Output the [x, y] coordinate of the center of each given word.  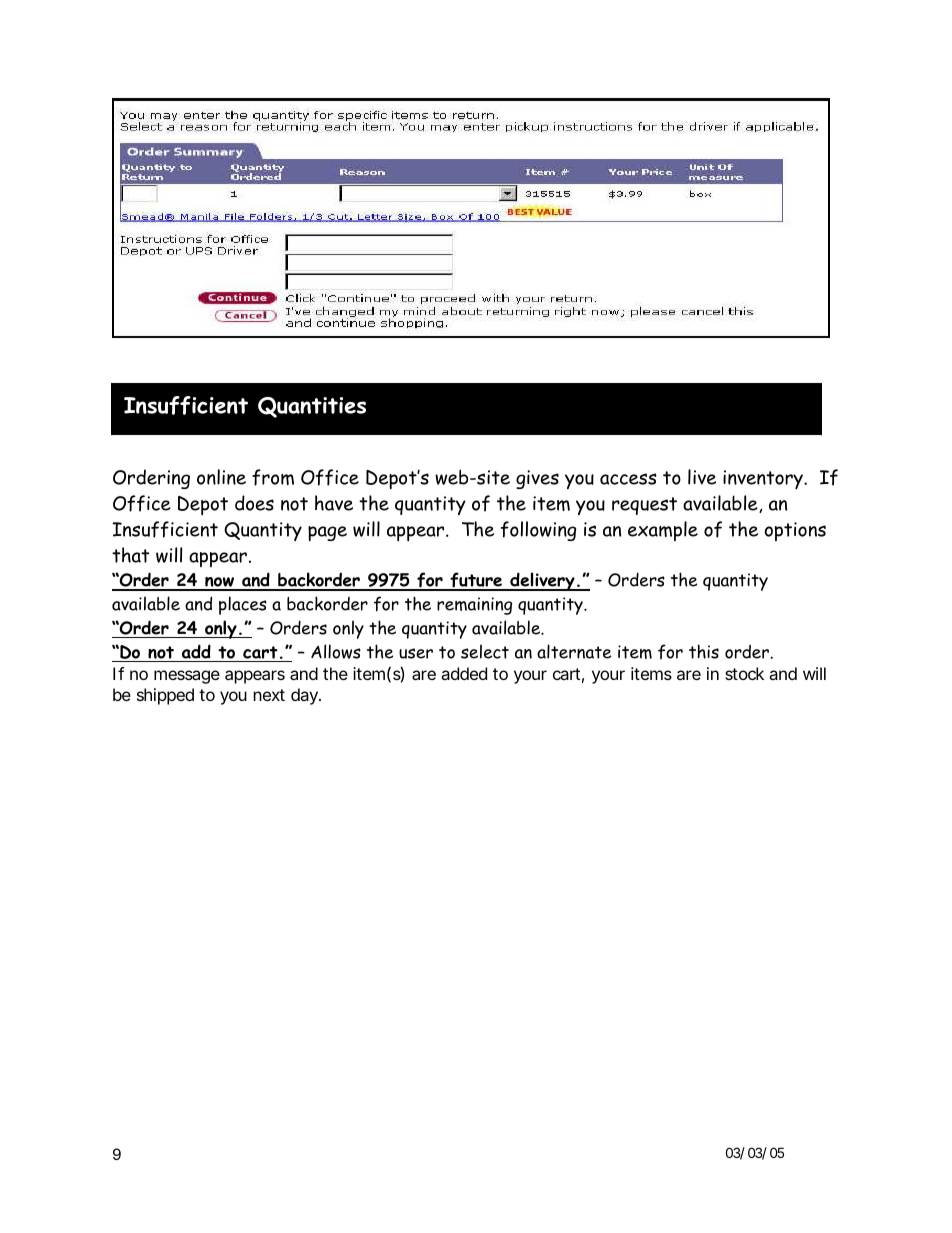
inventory [764, 479]
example [663, 531]
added [464, 673]
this [704, 651]
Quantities [312, 407]
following [538, 531]
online [221, 477]
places [243, 605]
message [187, 677]
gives [537, 479]
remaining [474, 606]
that [130, 555]
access [628, 479]
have [334, 503]
